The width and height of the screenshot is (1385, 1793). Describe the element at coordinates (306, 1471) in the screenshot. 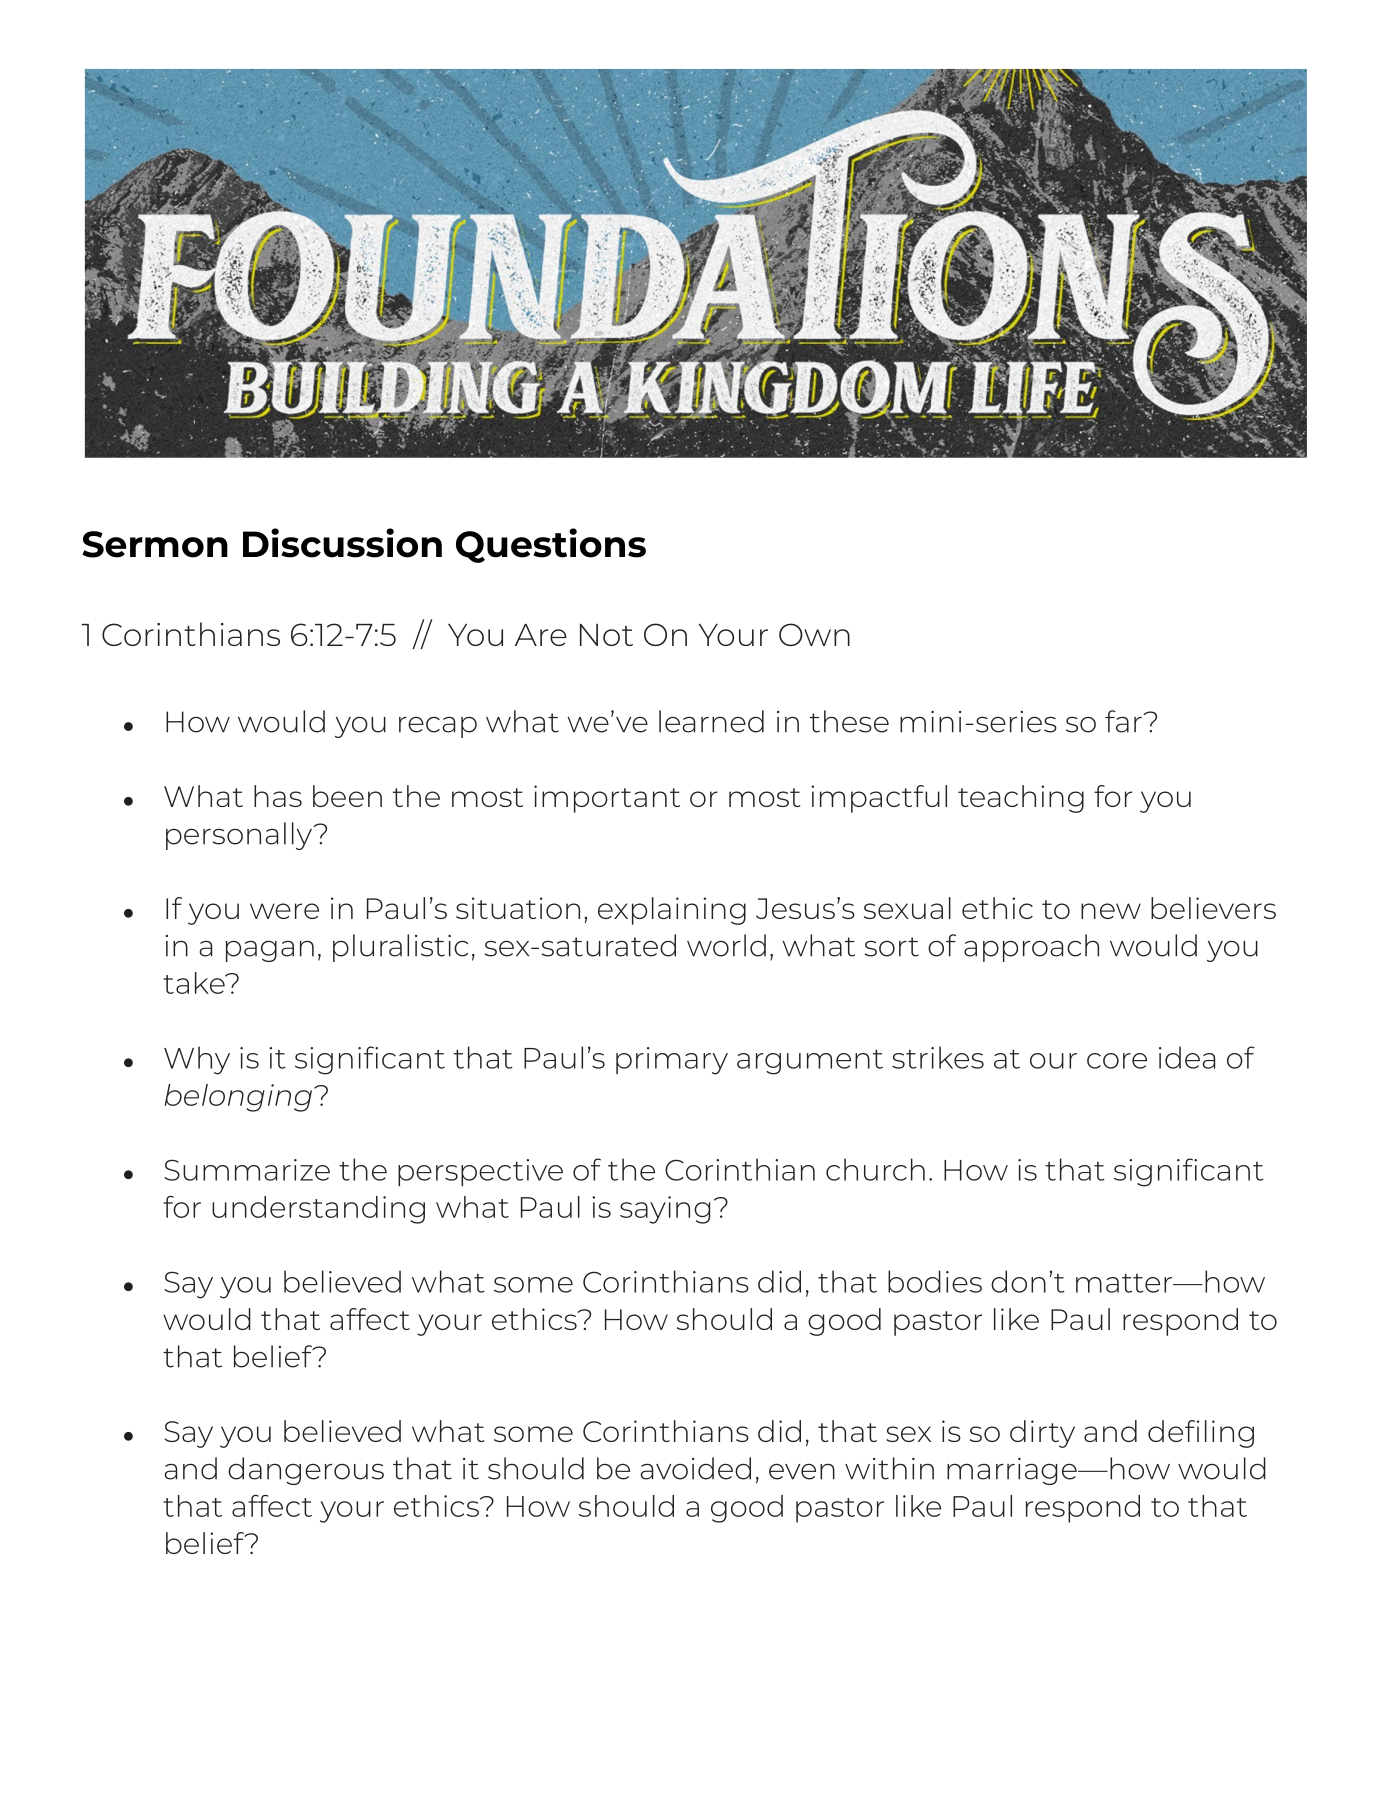

I see `dangerous` at that location.
